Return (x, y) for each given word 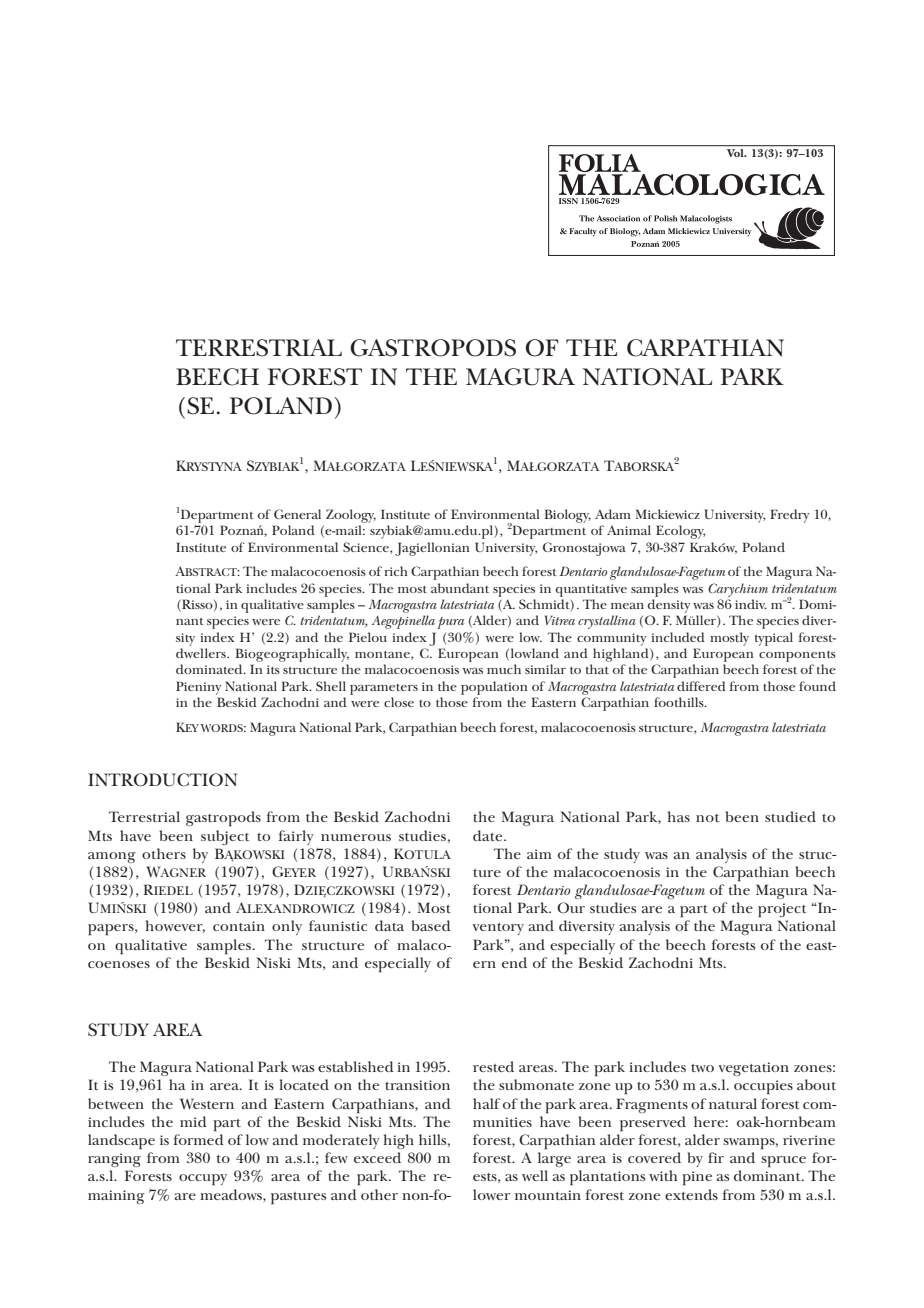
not (708, 818)
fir (716, 1157)
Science (367, 548)
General (297, 514)
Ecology (680, 532)
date (489, 835)
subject (225, 837)
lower (491, 1194)
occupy (203, 1180)
